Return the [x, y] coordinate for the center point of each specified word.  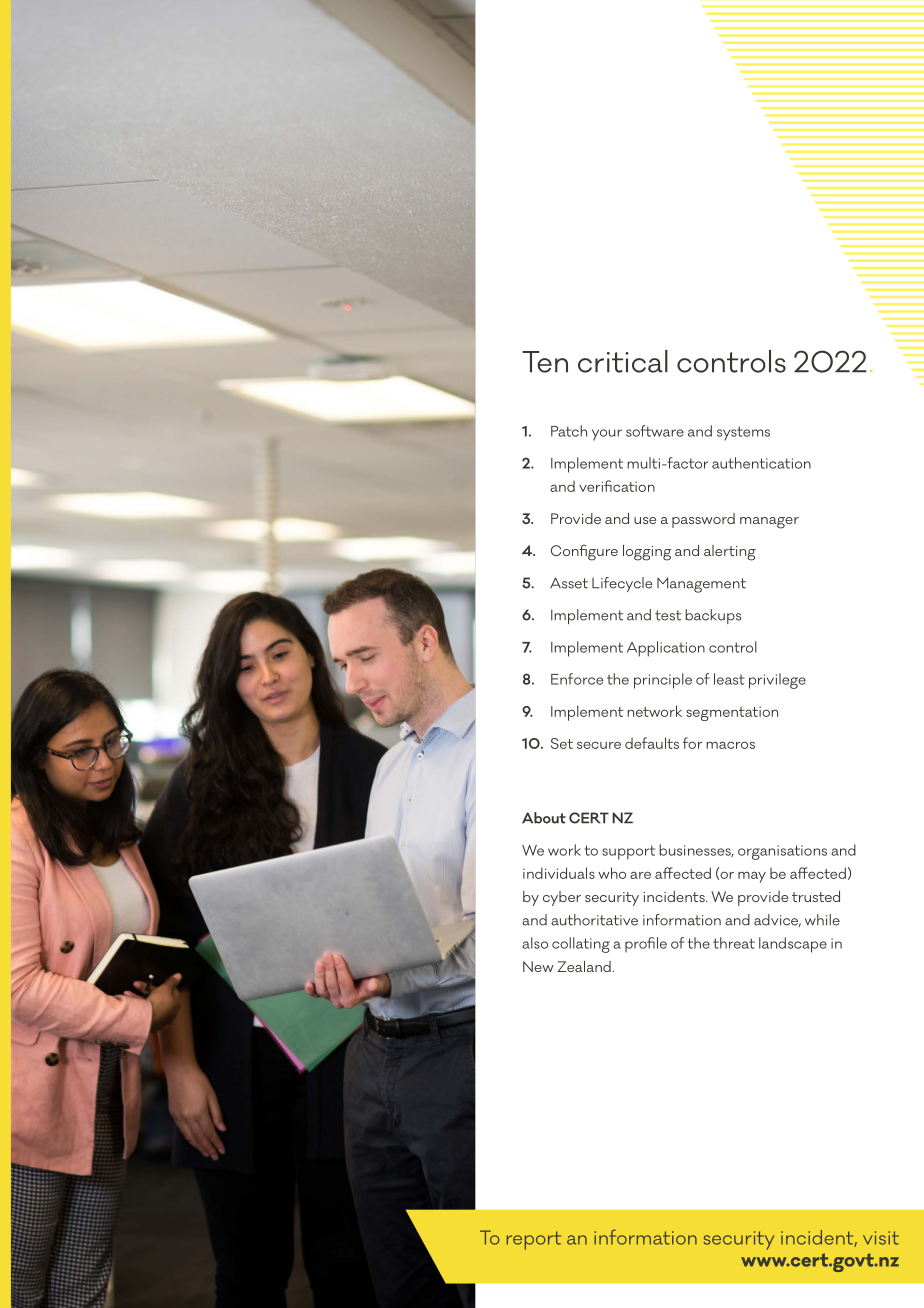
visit [881, 1238]
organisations [782, 852]
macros [730, 745]
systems [743, 433]
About [544, 818]
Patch [569, 431]
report [534, 1240]
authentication [761, 463]
